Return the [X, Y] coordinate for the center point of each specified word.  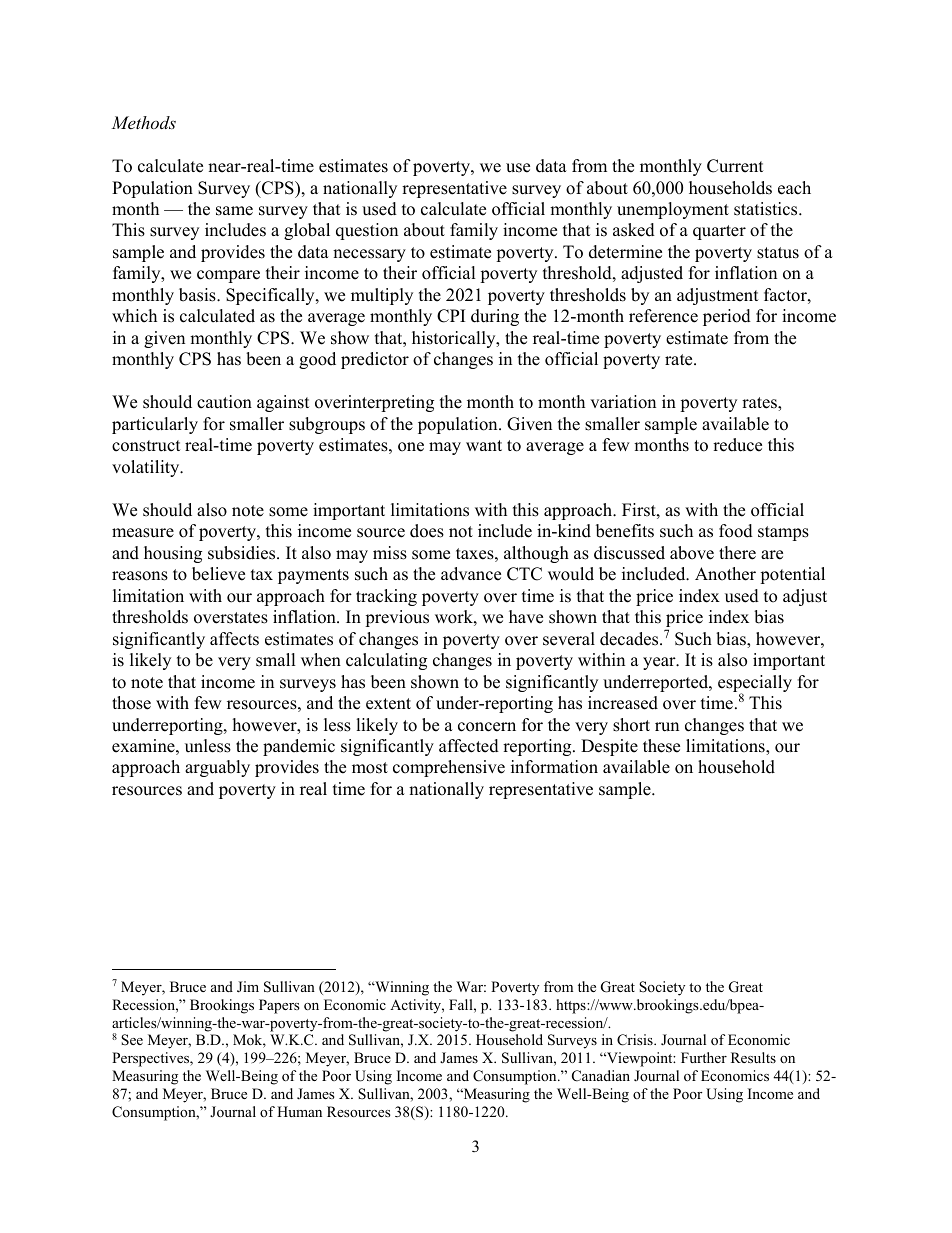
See [132, 1040]
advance [471, 574]
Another [725, 574]
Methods [143, 122]
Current [735, 166]
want [484, 445]
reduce [737, 445]
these [661, 746]
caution [224, 402]
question [367, 231]
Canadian [601, 1076]
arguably [217, 768]
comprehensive [449, 768]
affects [234, 639]
